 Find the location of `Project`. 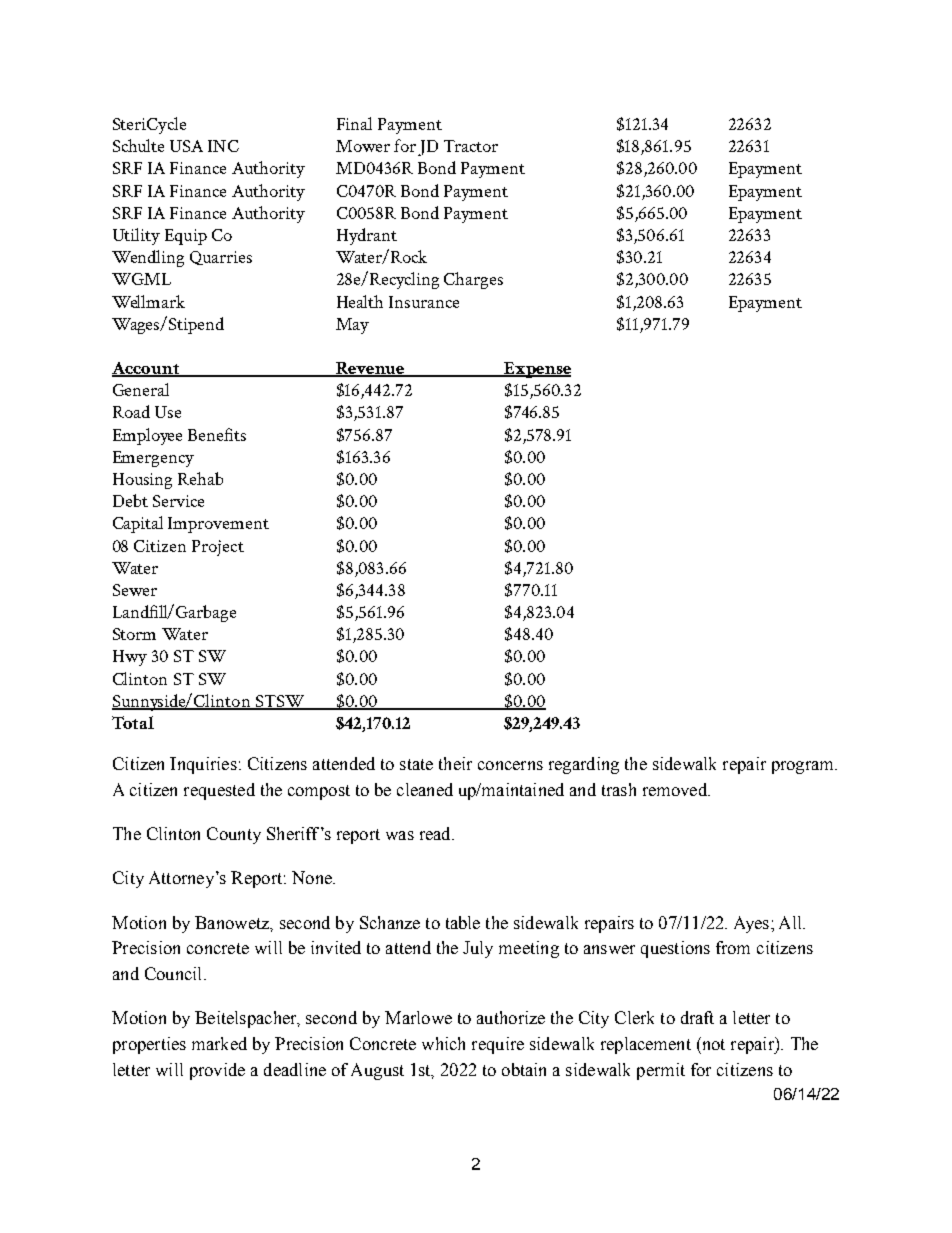

Project is located at coordinates (218, 548).
